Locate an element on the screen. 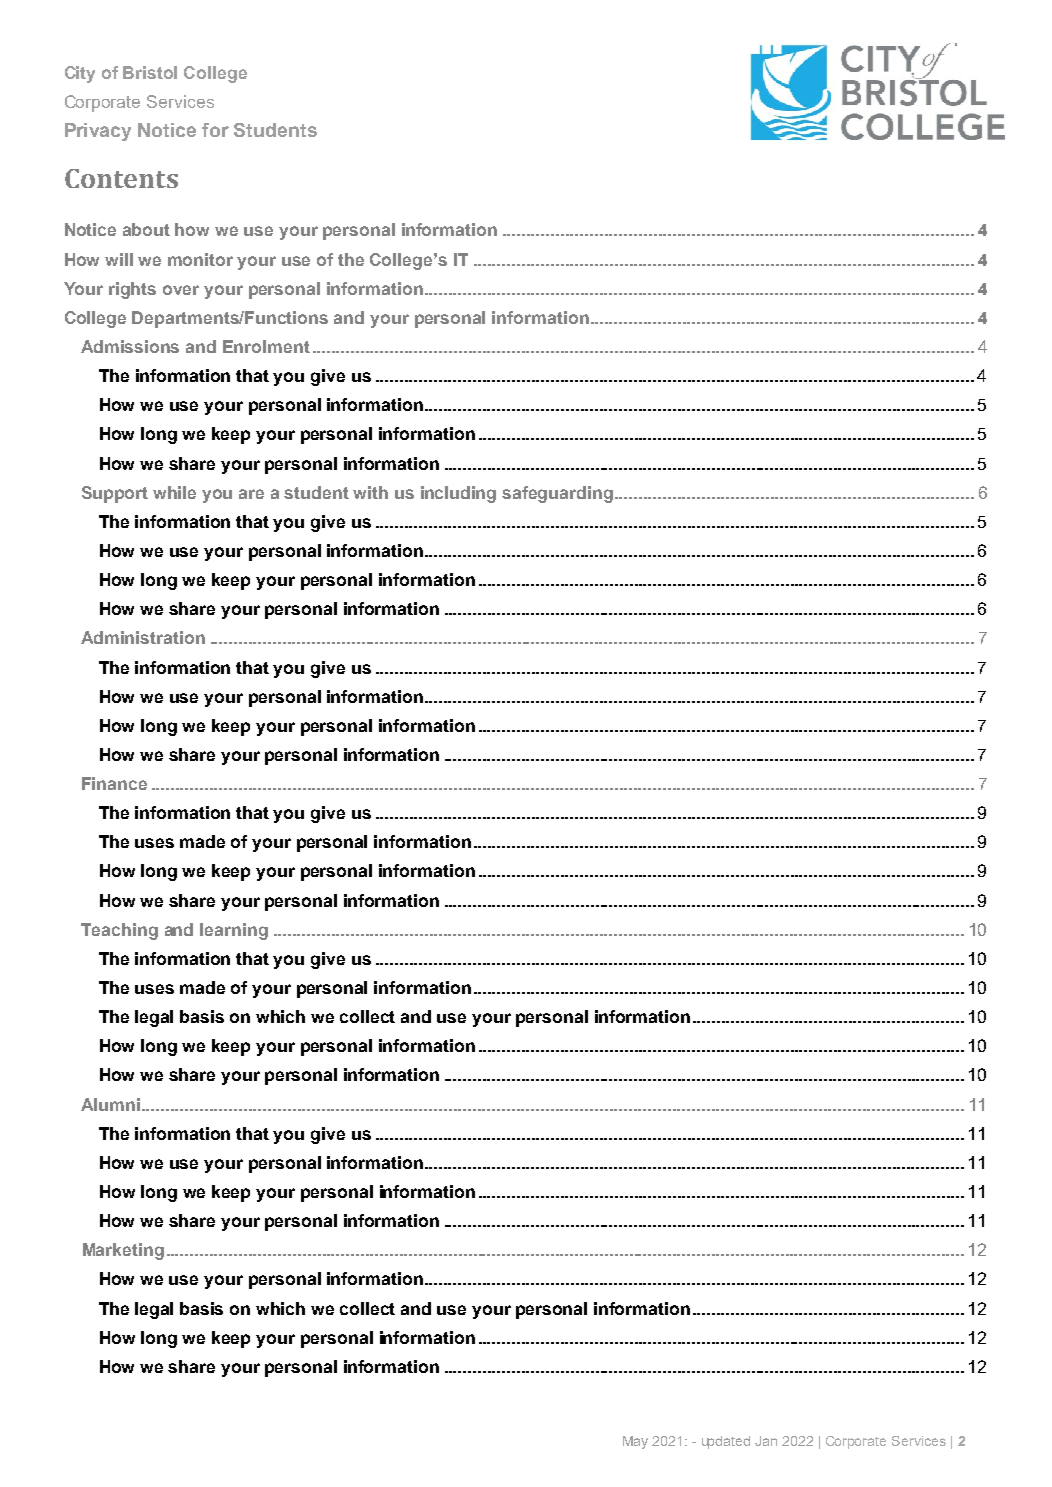 Image resolution: width=1052 pixels, height=1487 pixels. including is located at coordinates (458, 494).
